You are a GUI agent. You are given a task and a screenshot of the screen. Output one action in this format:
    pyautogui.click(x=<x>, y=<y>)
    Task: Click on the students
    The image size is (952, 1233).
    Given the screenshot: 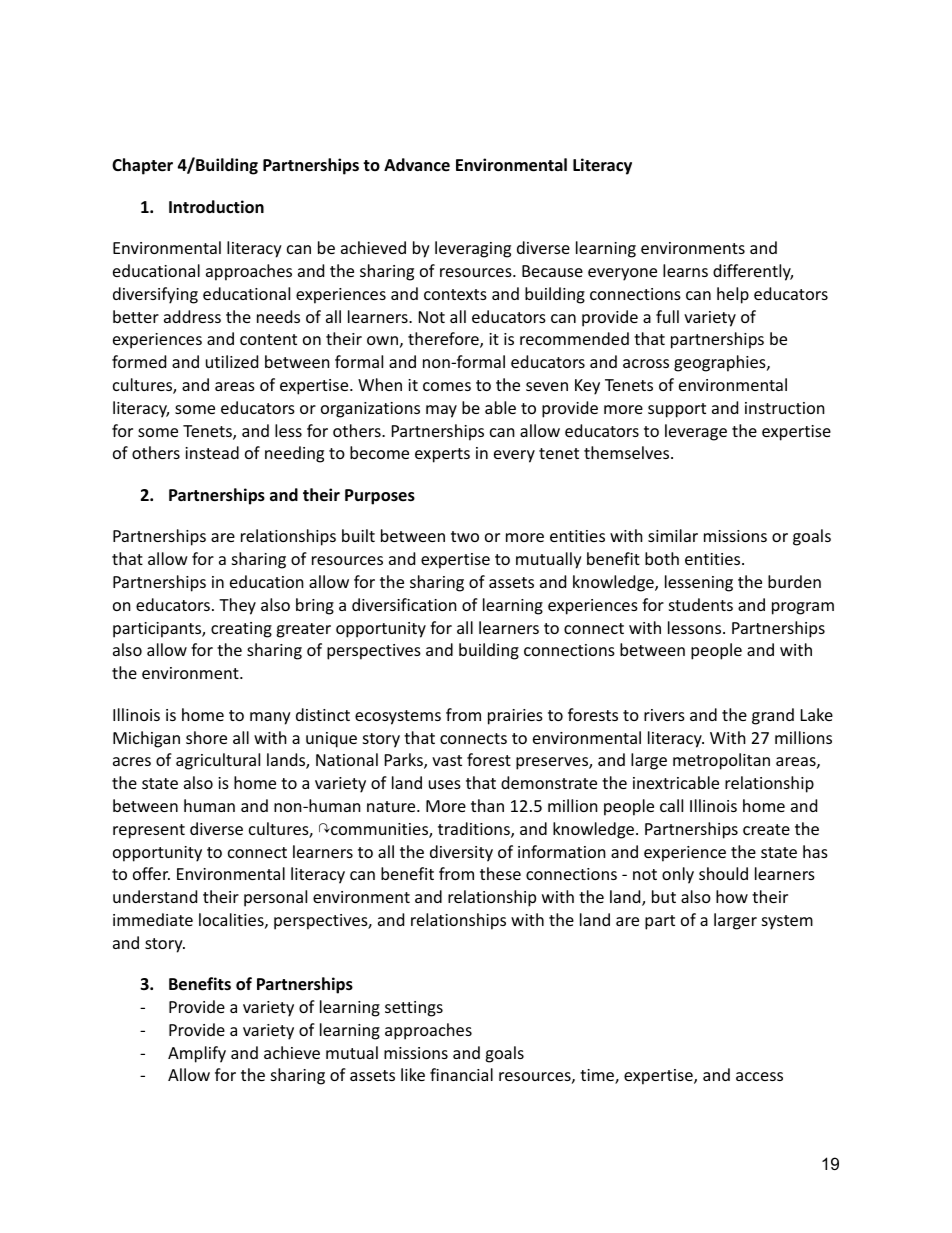 What is the action you would take?
    pyautogui.click(x=701, y=604)
